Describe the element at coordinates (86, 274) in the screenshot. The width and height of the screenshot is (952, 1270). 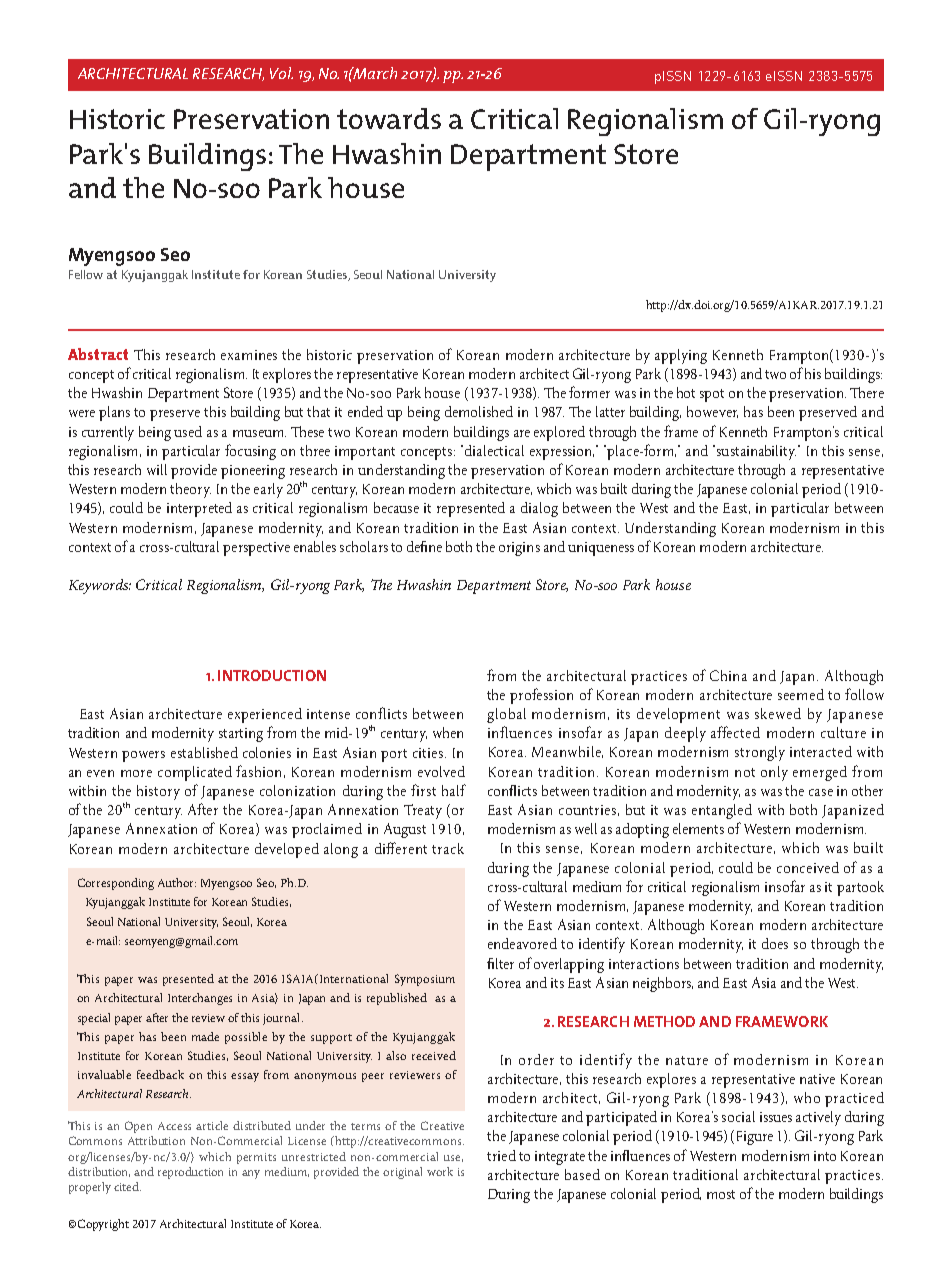
I see `Fellow` at that location.
